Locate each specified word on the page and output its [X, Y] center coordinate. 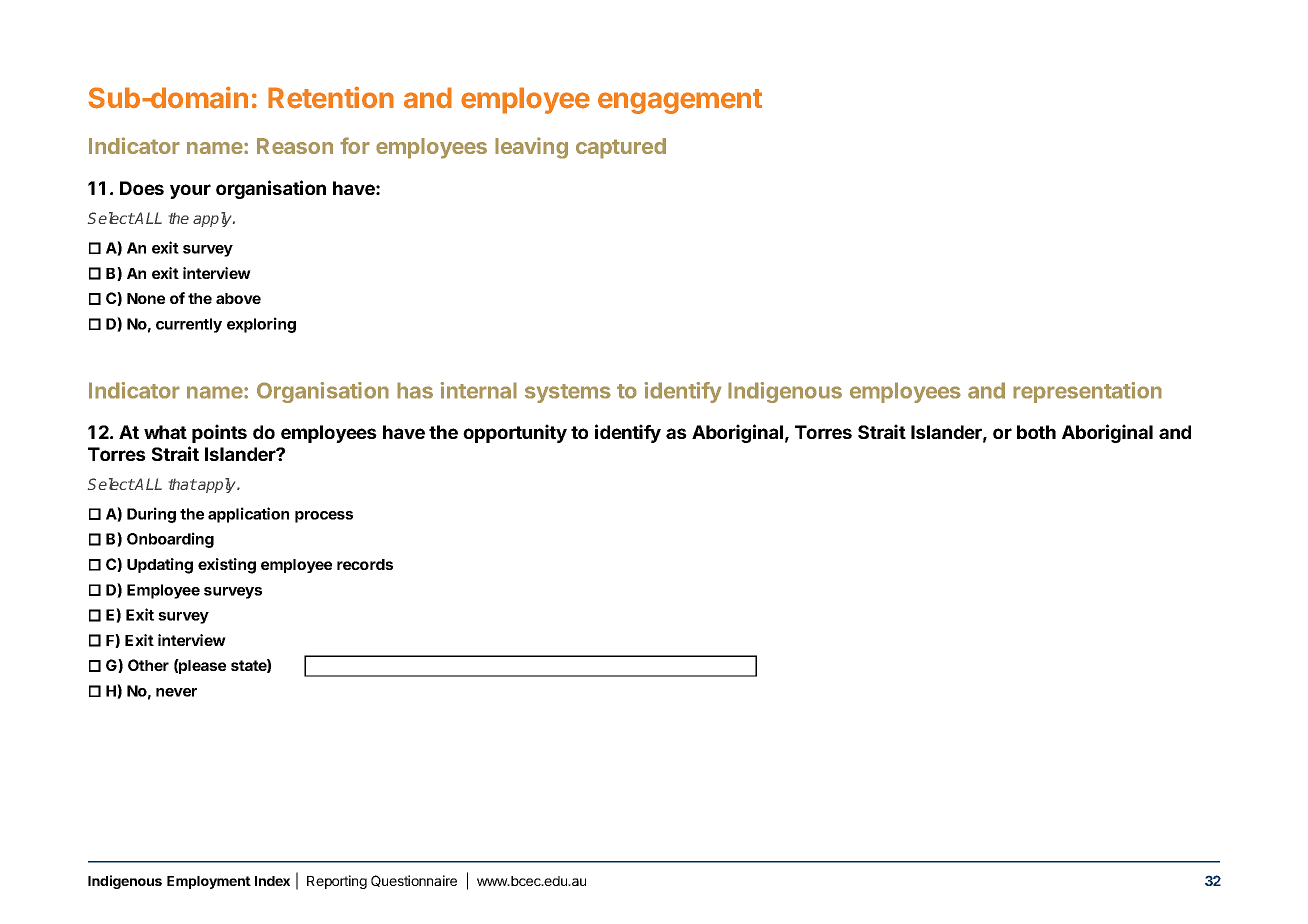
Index [272, 881]
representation [1087, 392]
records [365, 564]
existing [227, 566]
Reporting [337, 882]
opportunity [515, 433]
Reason [295, 146]
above [238, 298]
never [176, 692]
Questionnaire [414, 881]
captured [621, 148]
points [219, 433]
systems [568, 393]
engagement [680, 101]
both [1036, 432]
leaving [531, 148]
